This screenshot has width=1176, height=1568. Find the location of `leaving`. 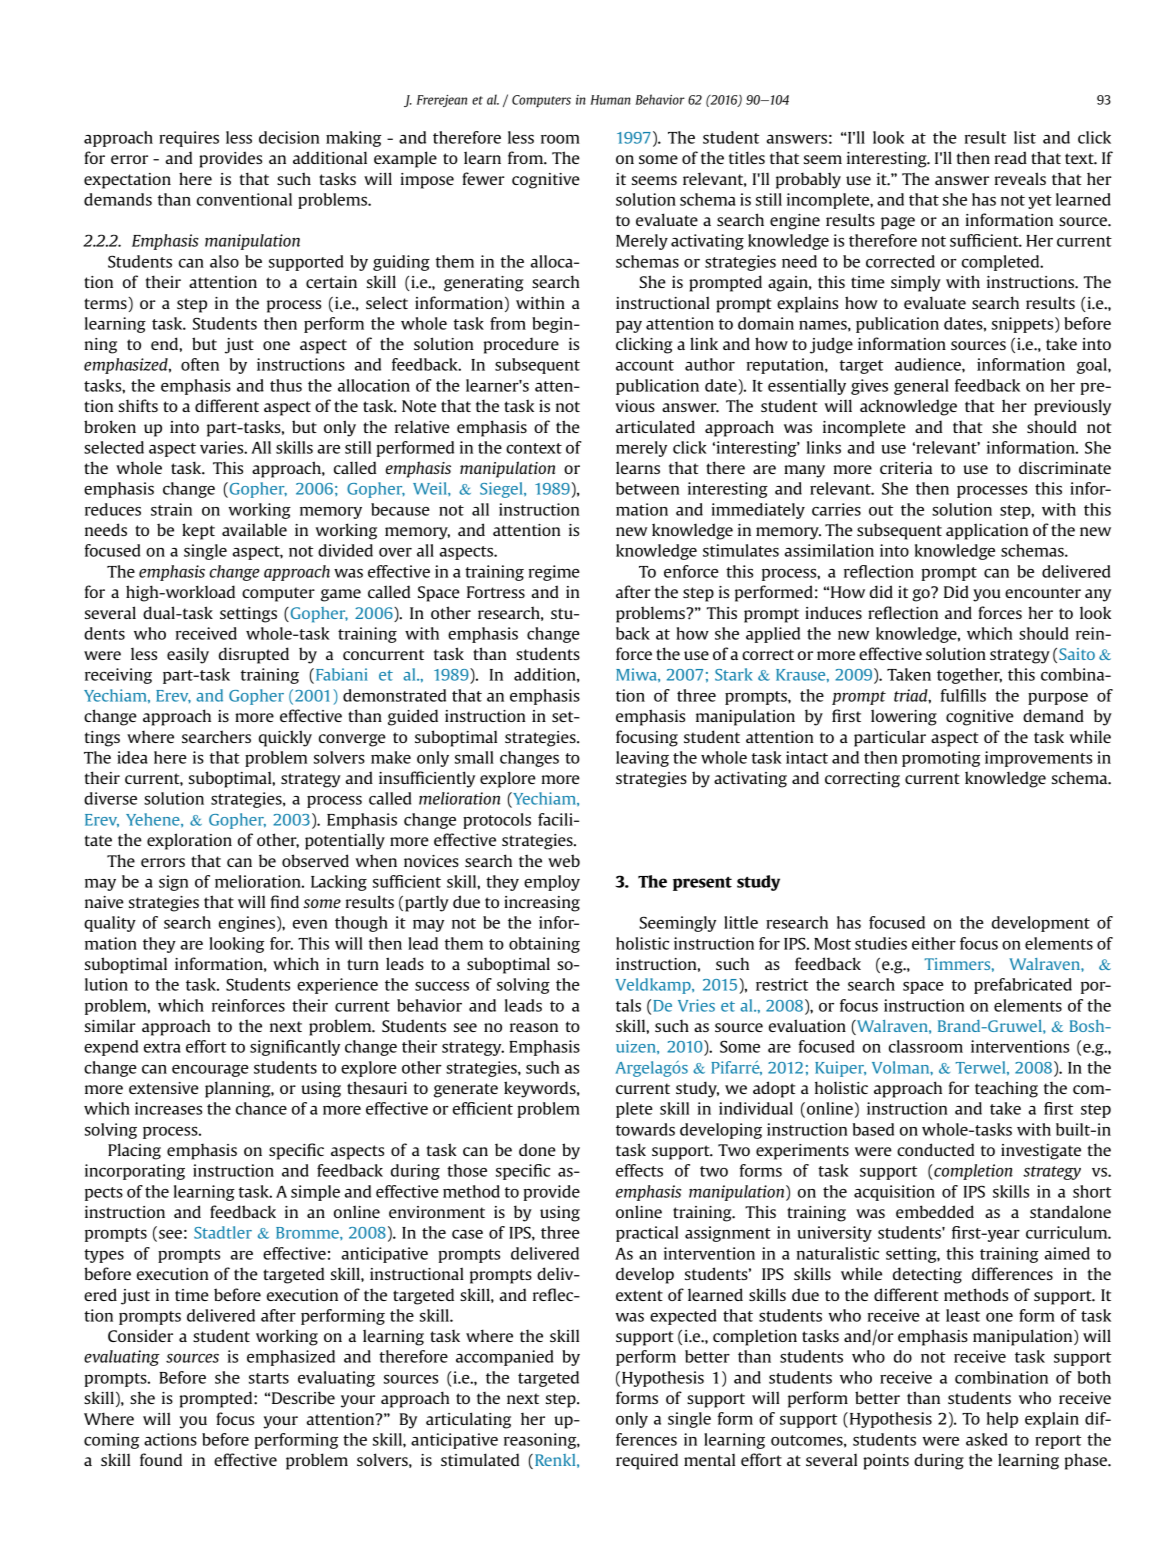

leaving is located at coordinates (642, 759).
